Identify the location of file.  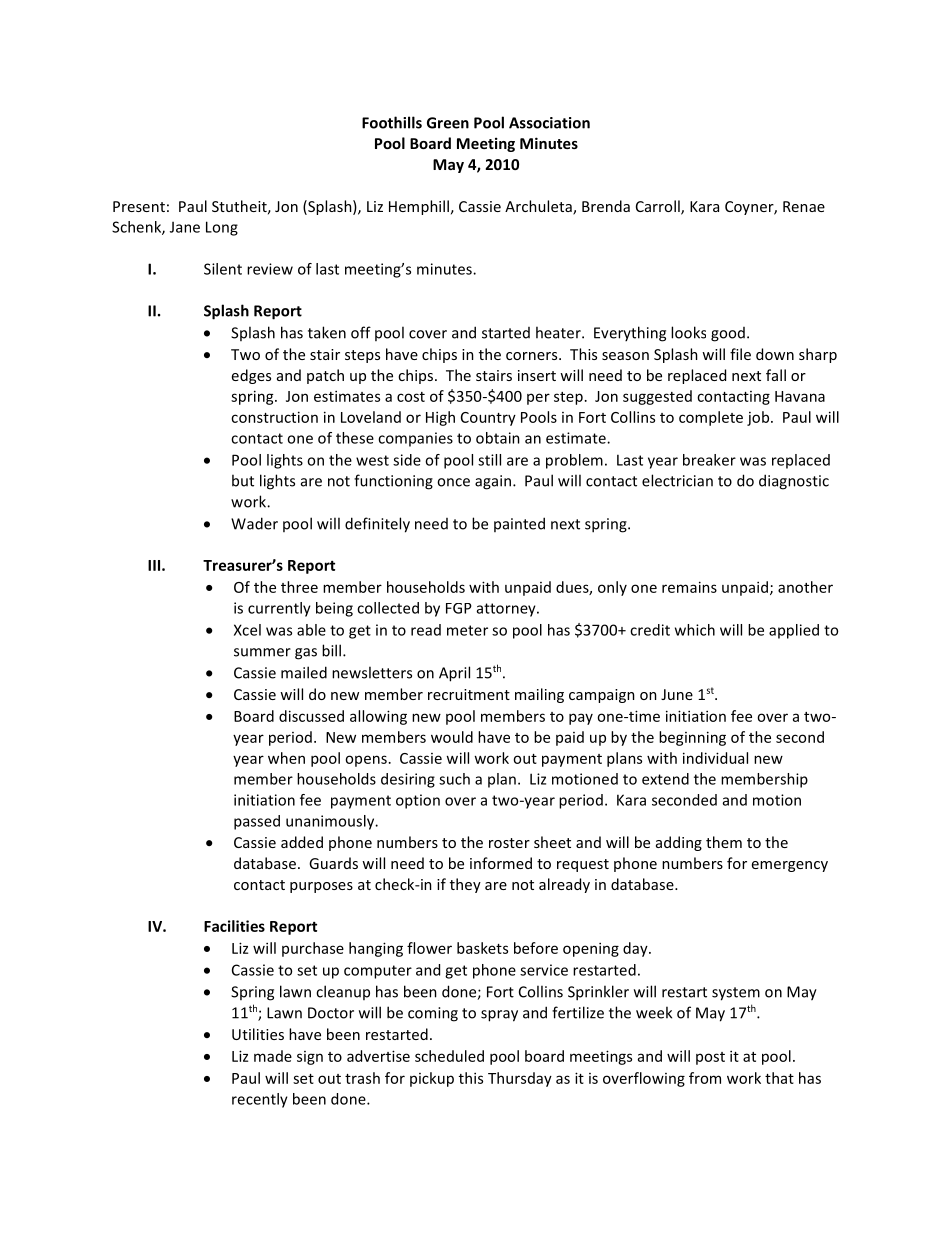
(740, 354).
